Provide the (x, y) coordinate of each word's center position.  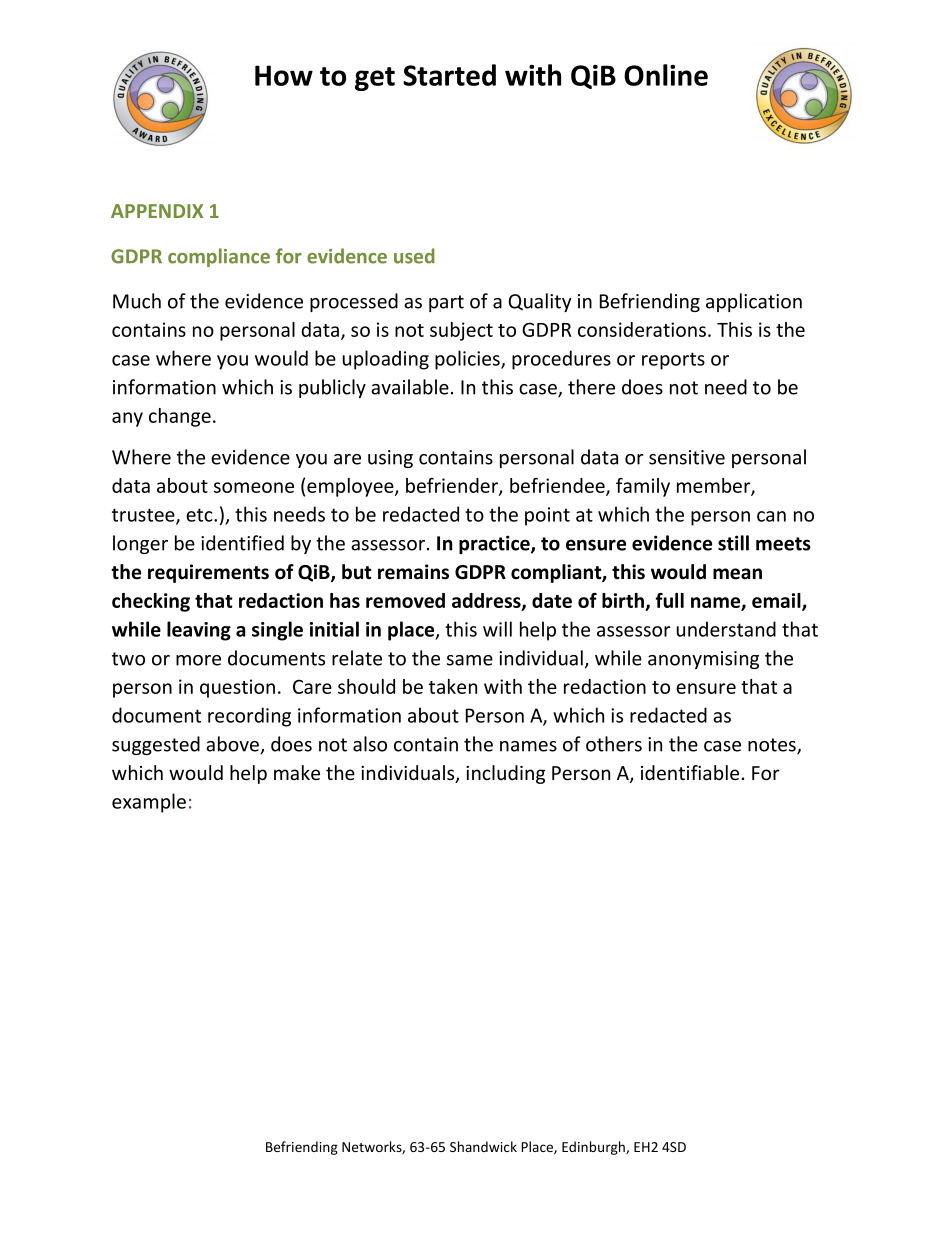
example (149, 803)
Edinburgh (594, 1148)
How (284, 75)
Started (449, 75)
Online (666, 75)
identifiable (690, 772)
